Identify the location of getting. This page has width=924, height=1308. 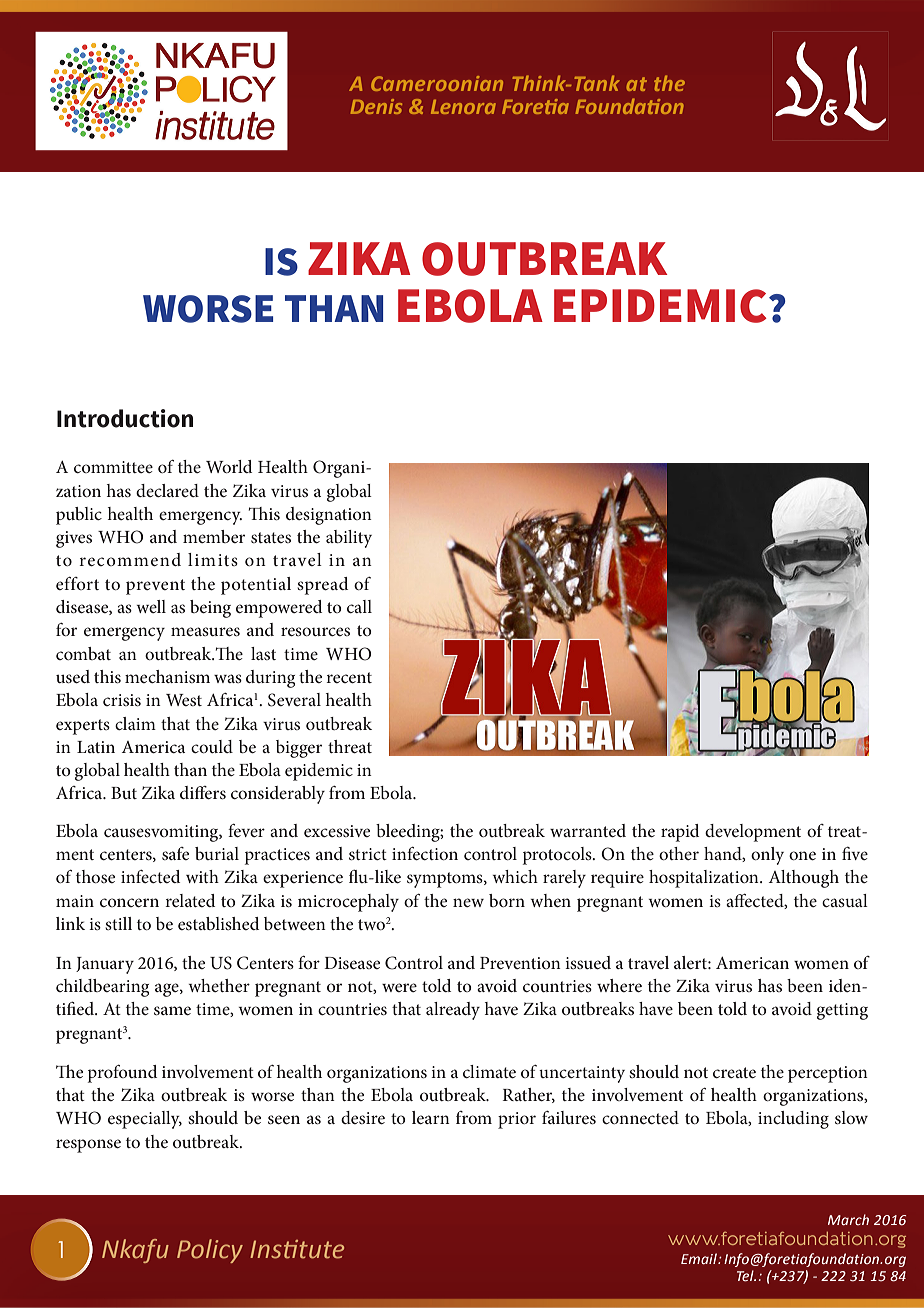
(842, 1011).
